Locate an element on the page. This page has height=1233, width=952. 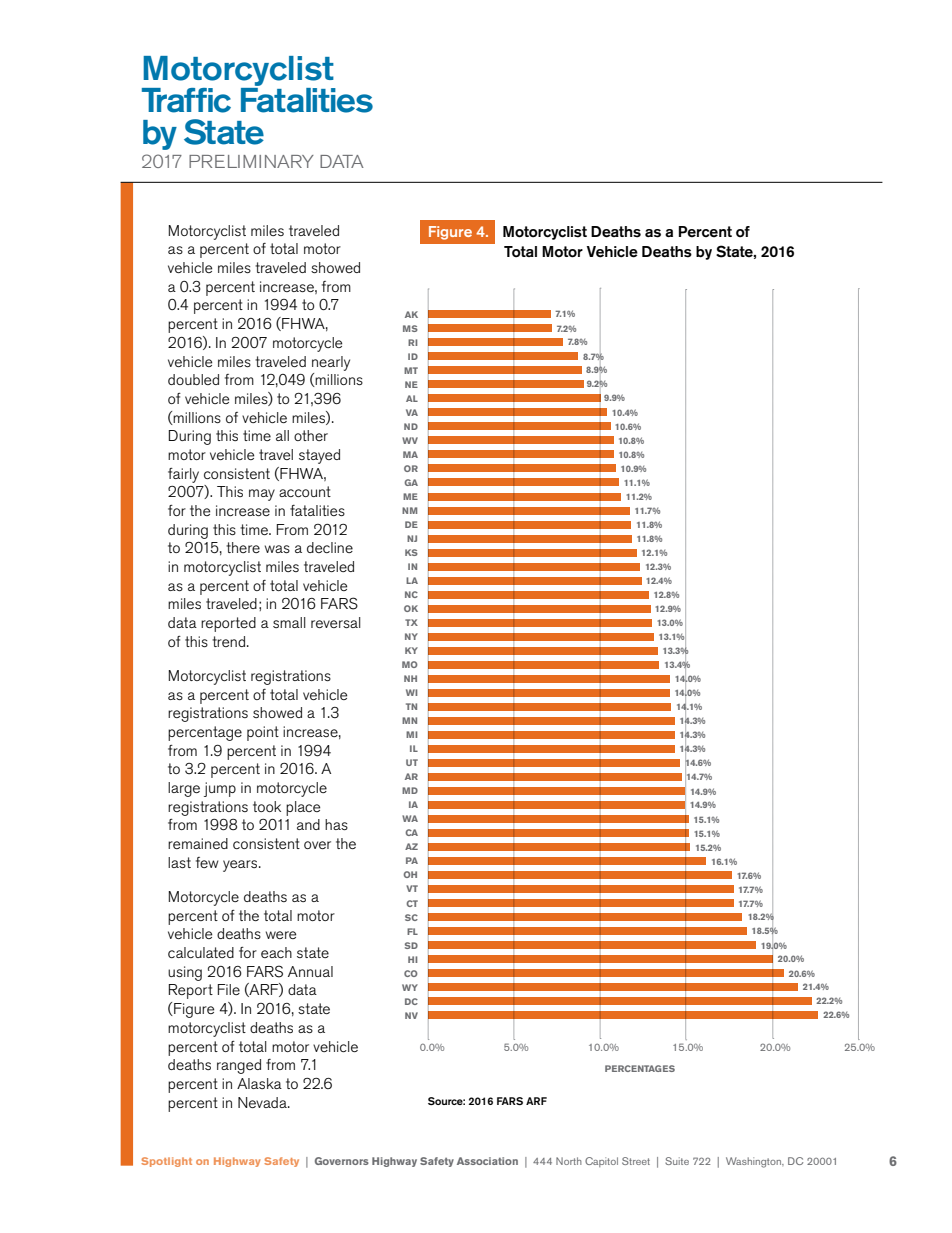
doubled is located at coordinates (193, 379).
